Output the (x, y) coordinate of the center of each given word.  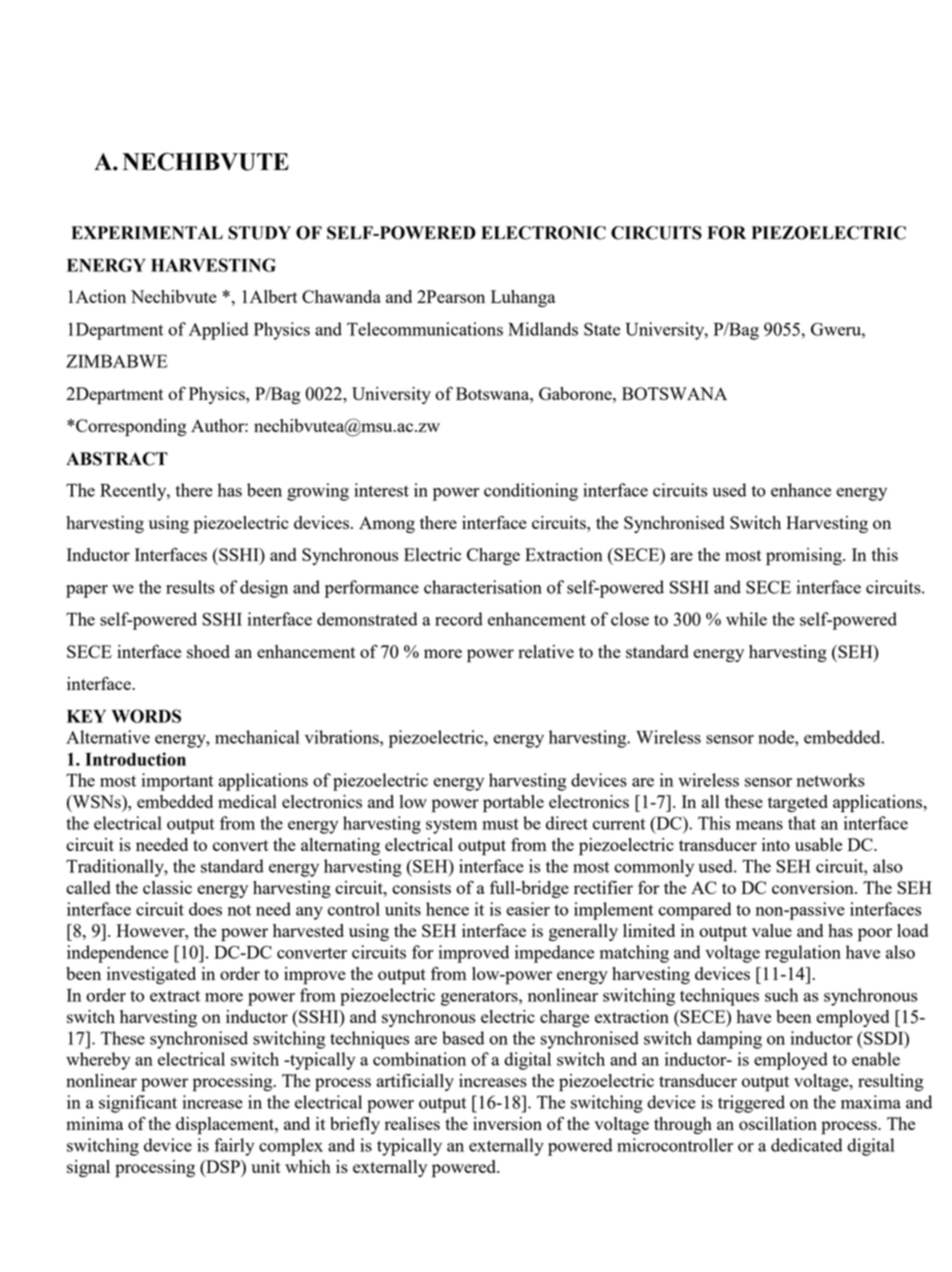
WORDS (146, 716)
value (772, 930)
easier (528, 909)
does (205, 909)
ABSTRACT (117, 459)
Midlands (543, 329)
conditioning (531, 492)
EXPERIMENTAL (147, 232)
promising (805, 557)
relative (546, 651)
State (602, 329)
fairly (234, 1147)
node (777, 737)
